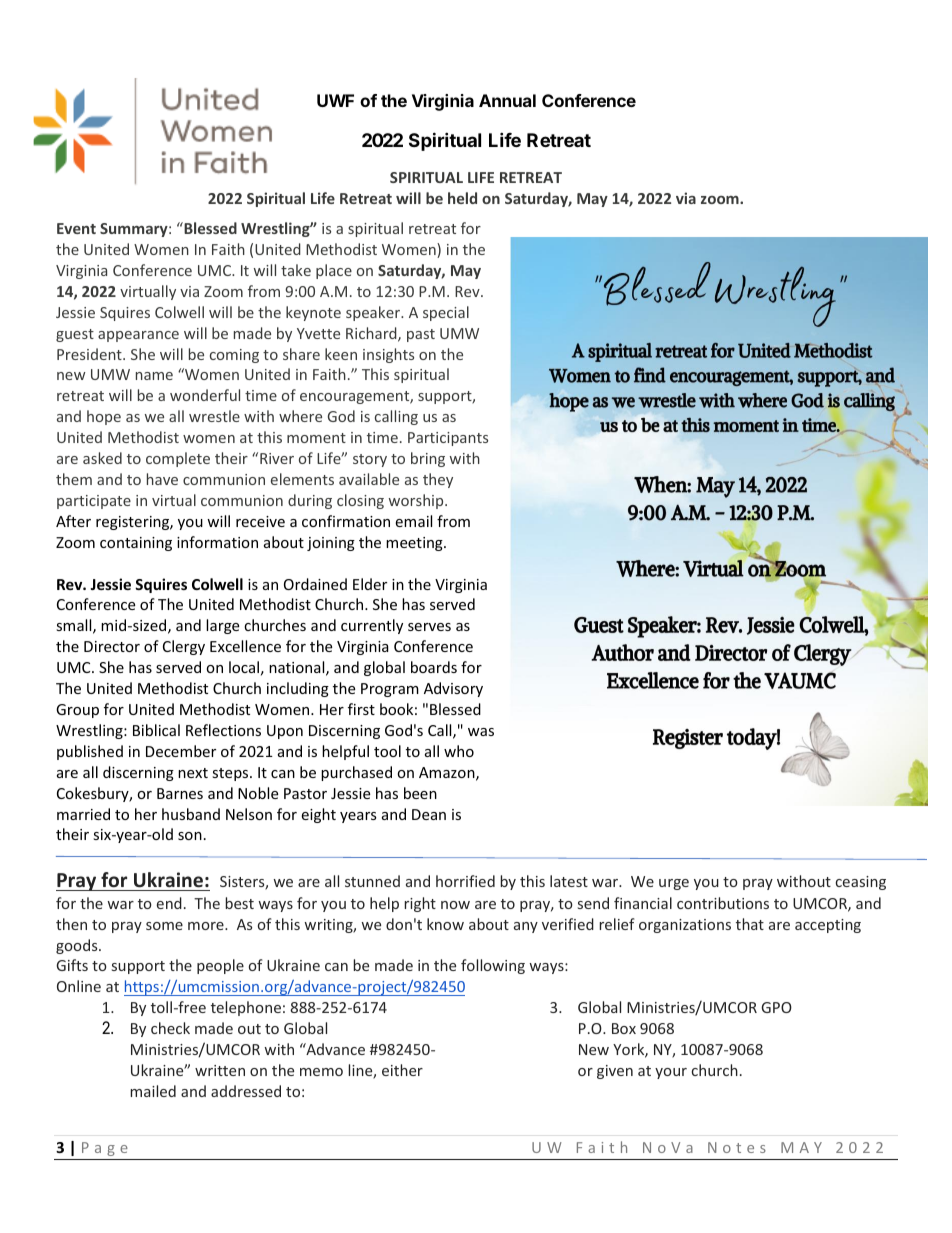 The height and width of the screenshot is (1233, 952). What do you see at coordinates (446, 313) in the screenshot?
I see `special` at bounding box center [446, 313].
